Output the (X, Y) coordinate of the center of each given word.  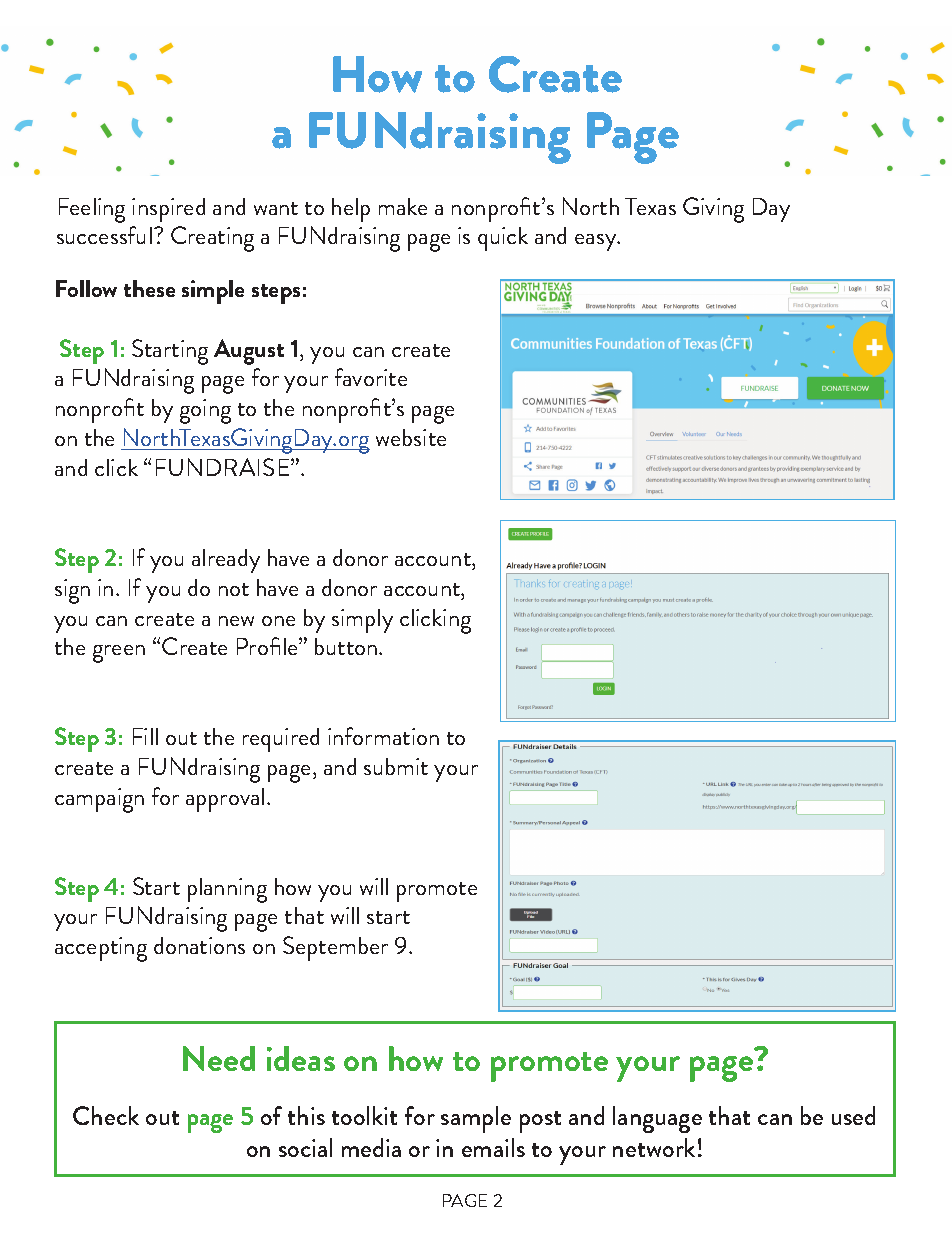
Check (106, 1115)
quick (503, 239)
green (119, 654)
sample (476, 1119)
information (383, 736)
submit (396, 766)
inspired (168, 210)
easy (597, 242)
